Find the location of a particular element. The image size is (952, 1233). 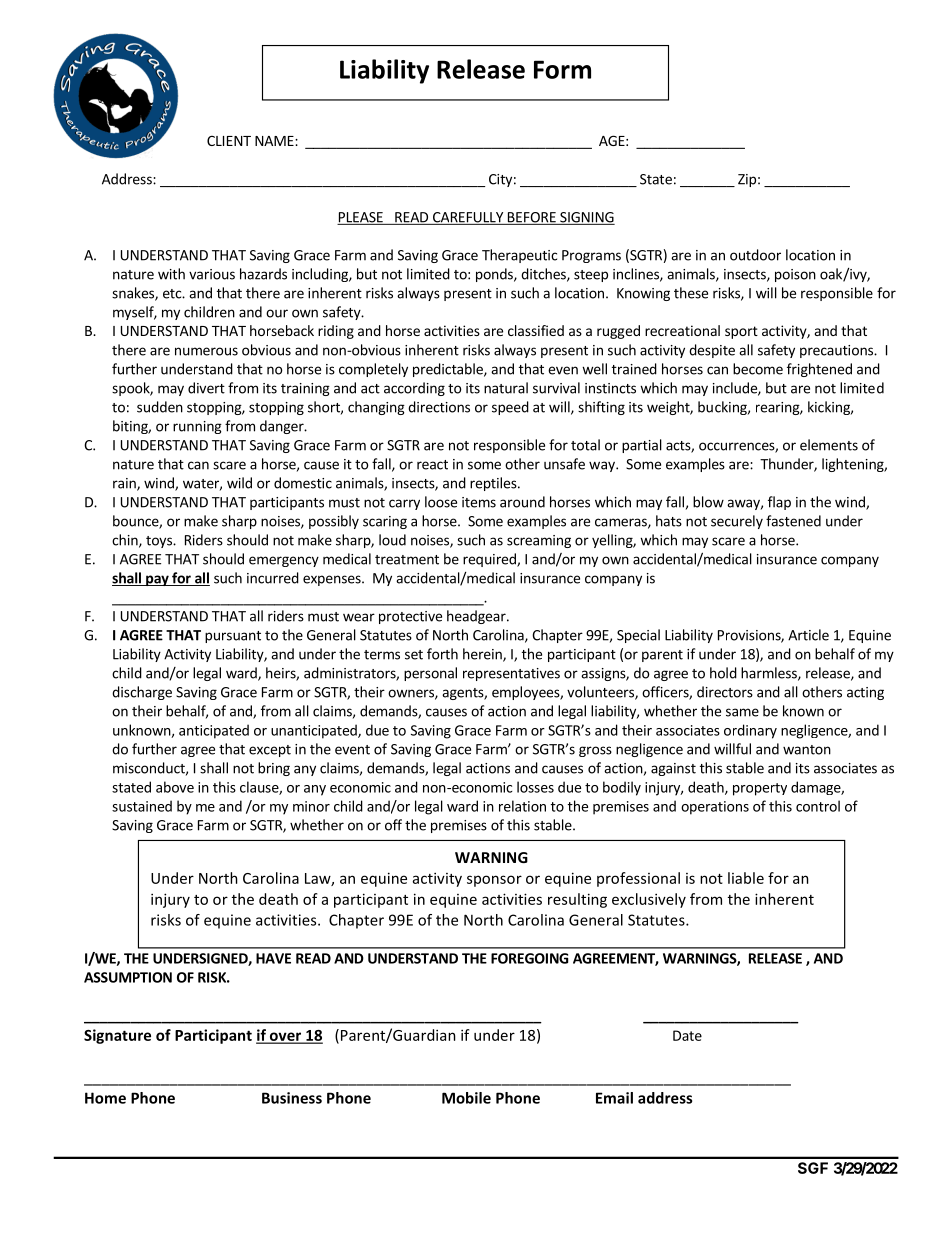

Form is located at coordinates (562, 69).
